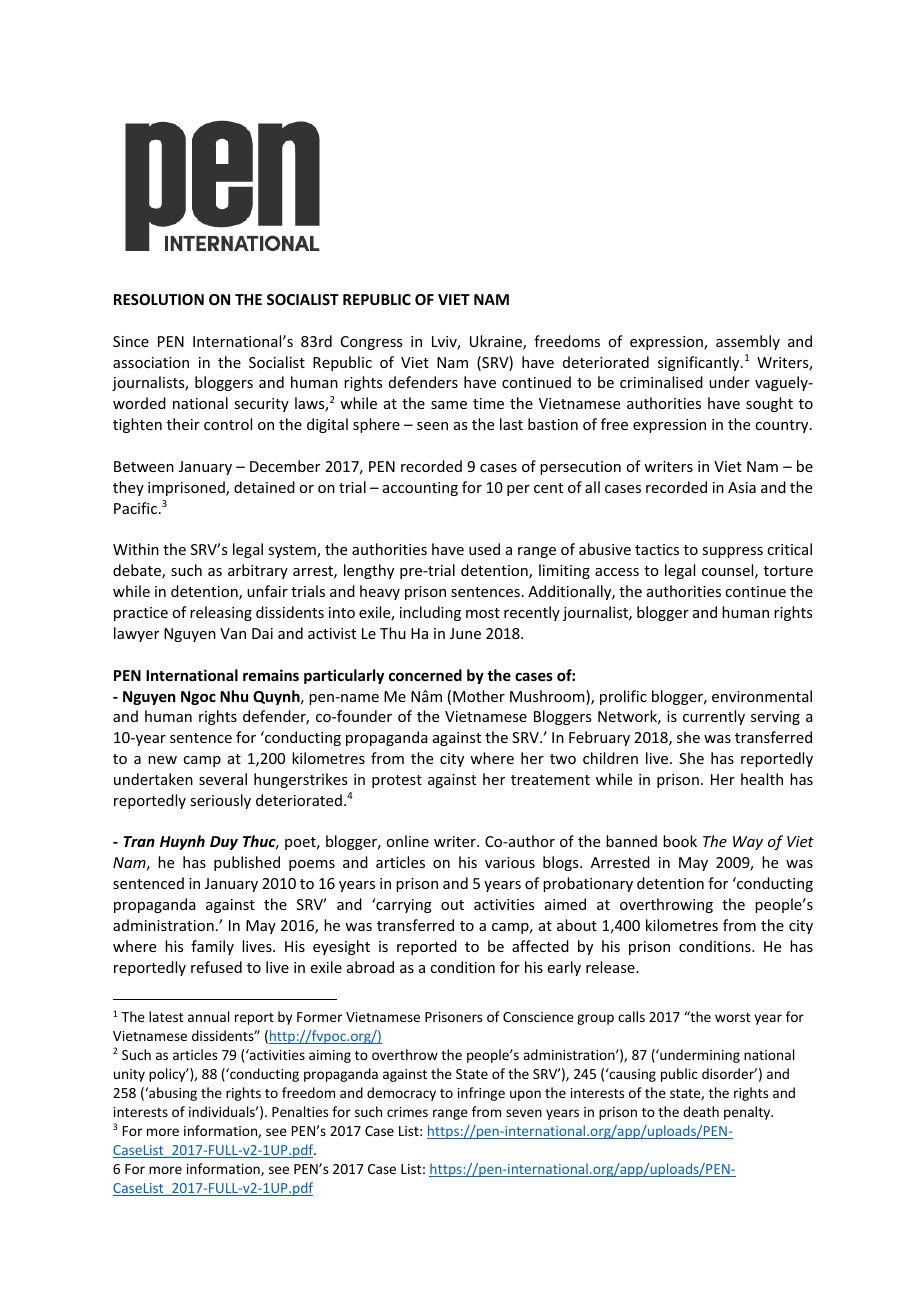  Describe the element at coordinates (224, 843) in the screenshot. I see `Duy` at that location.
